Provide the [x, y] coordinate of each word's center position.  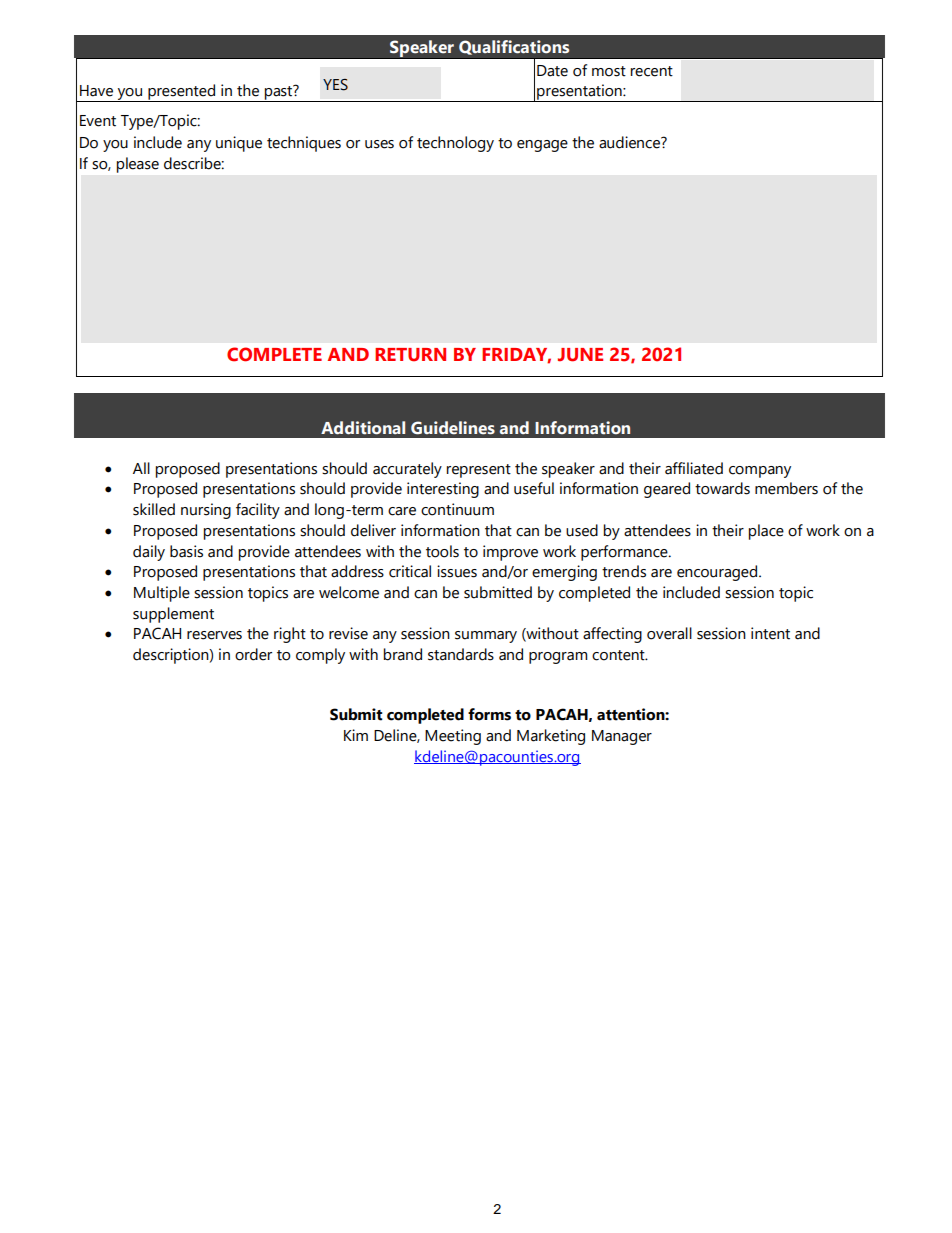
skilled [154, 509]
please [138, 165]
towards [722, 488]
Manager [622, 737]
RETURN [410, 355]
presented [182, 93]
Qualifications [514, 47]
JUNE [580, 355]
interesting [443, 490]
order [253, 654]
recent [652, 71]
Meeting [453, 737]
